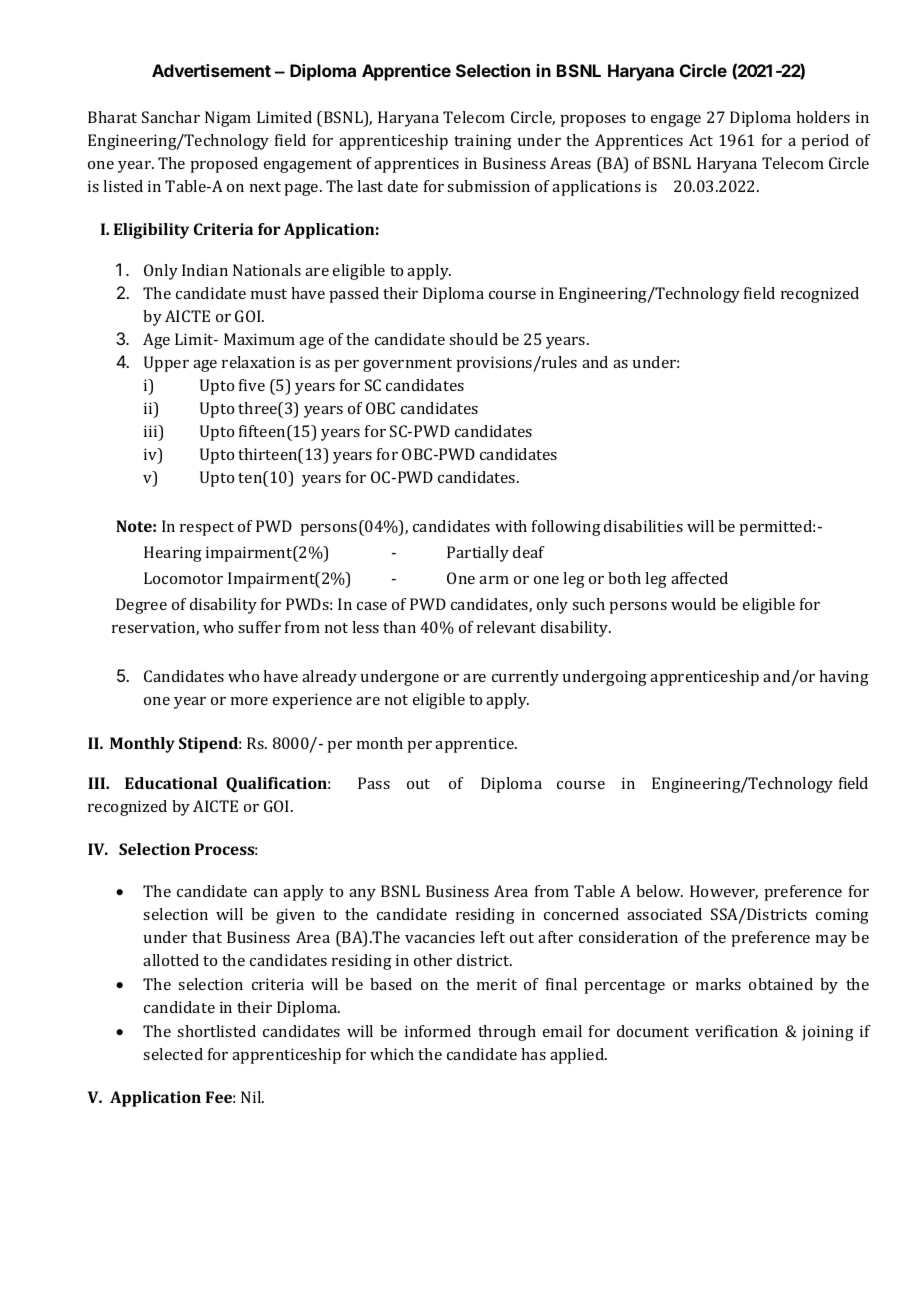  Describe the element at coordinates (473, 339) in the screenshot. I see `should` at that location.
